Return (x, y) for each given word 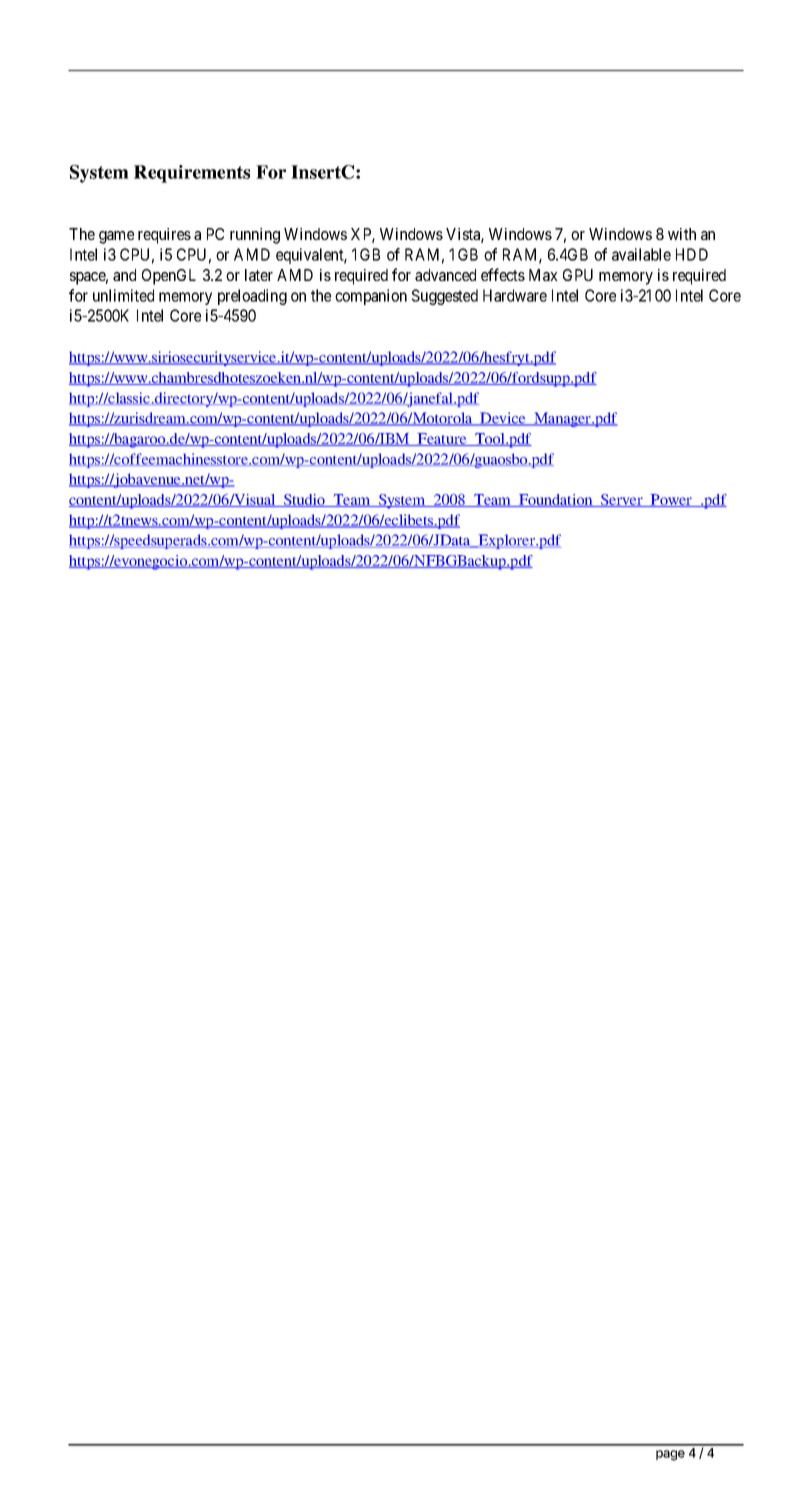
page (670, 1455)
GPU (578, 275)
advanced (445, 275)
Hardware (515, 295)
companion (371, 297)
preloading (252, 297)
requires (164, 236)
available (641, 254)
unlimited (123, 295)
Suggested (445, 297)
